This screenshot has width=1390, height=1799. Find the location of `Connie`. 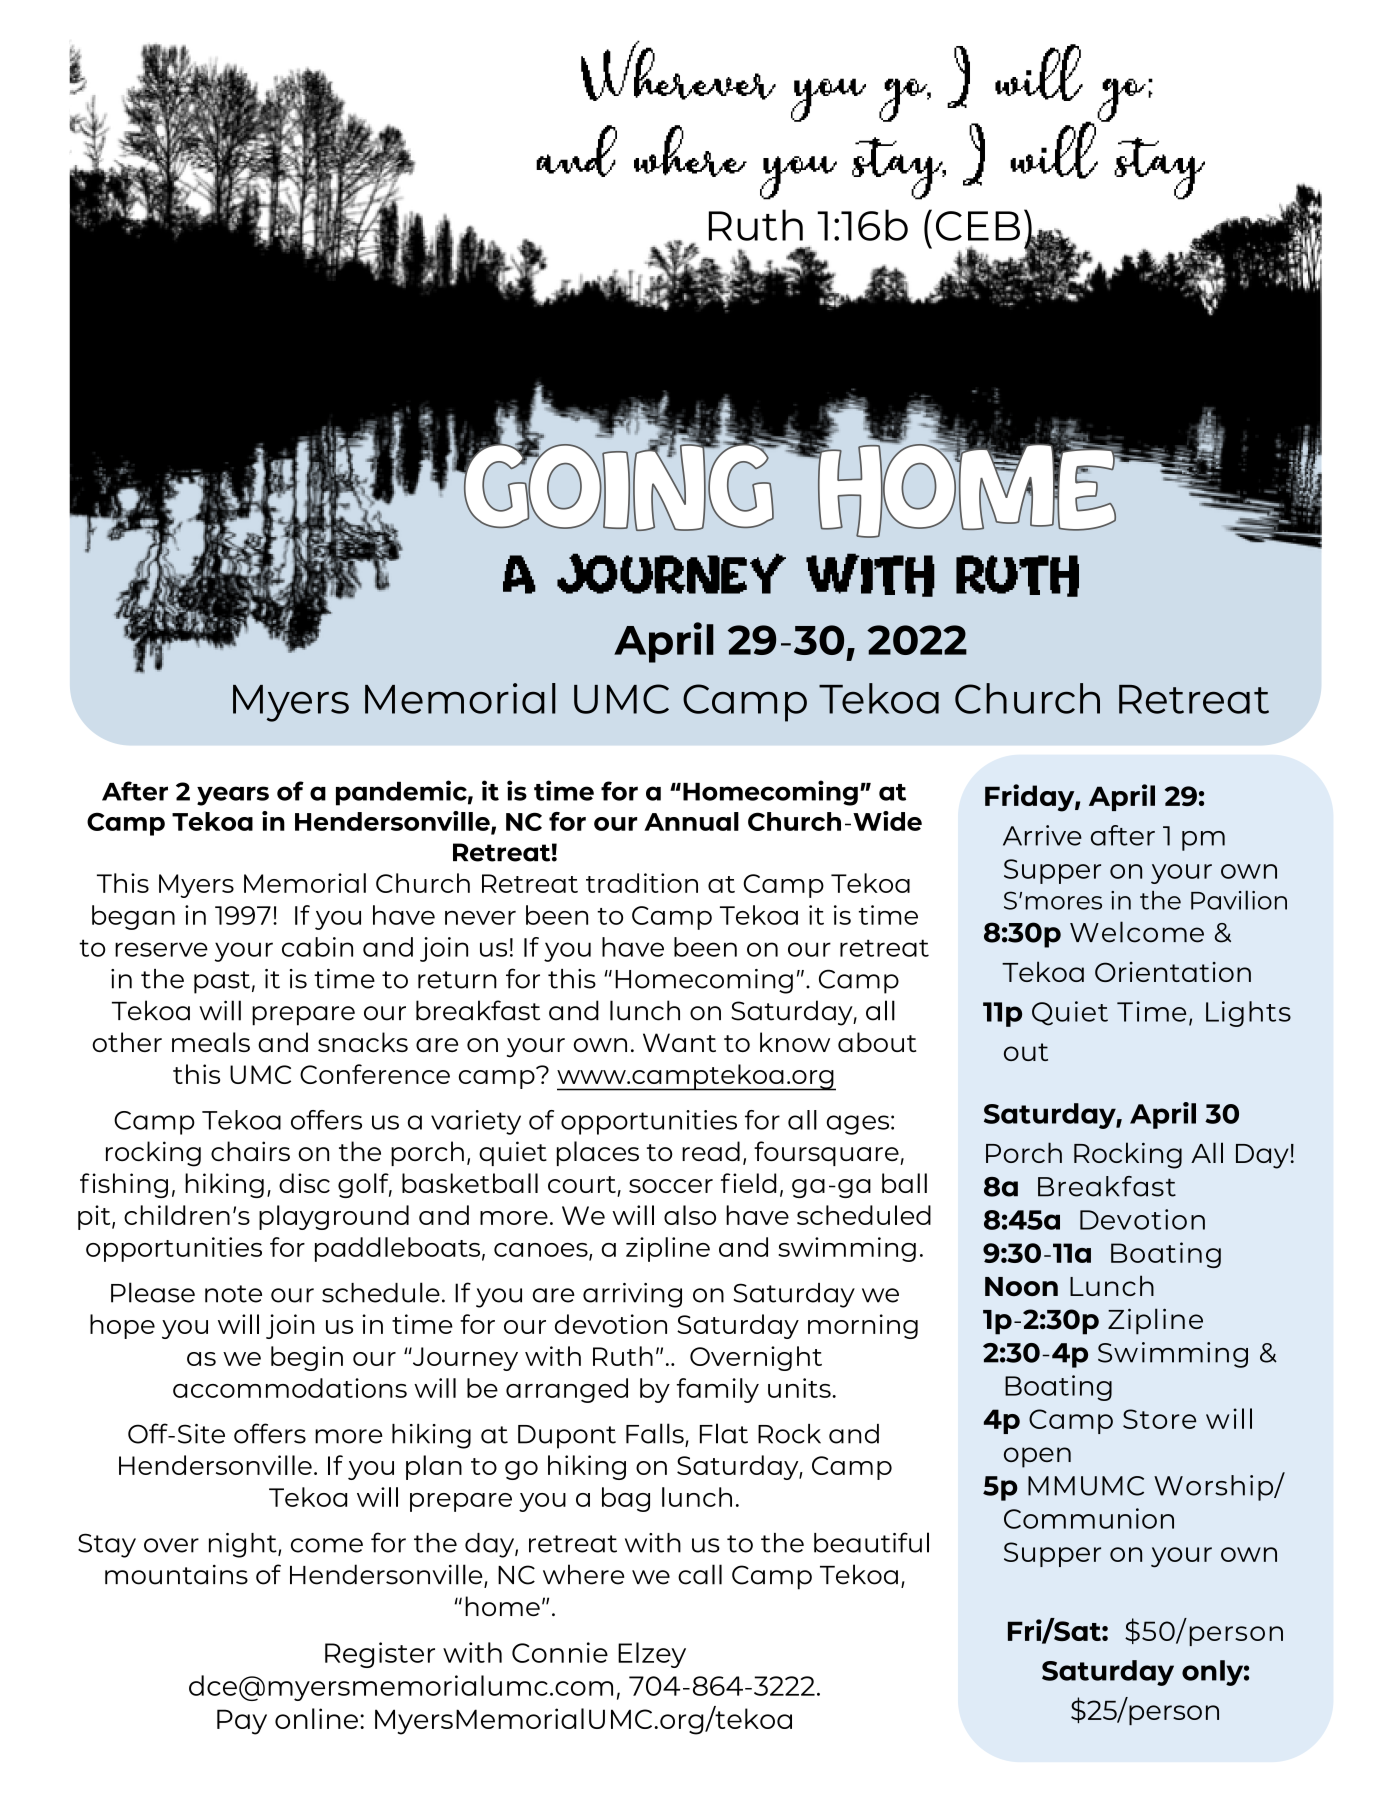

Connie is located at coordinates (560, 1652).
